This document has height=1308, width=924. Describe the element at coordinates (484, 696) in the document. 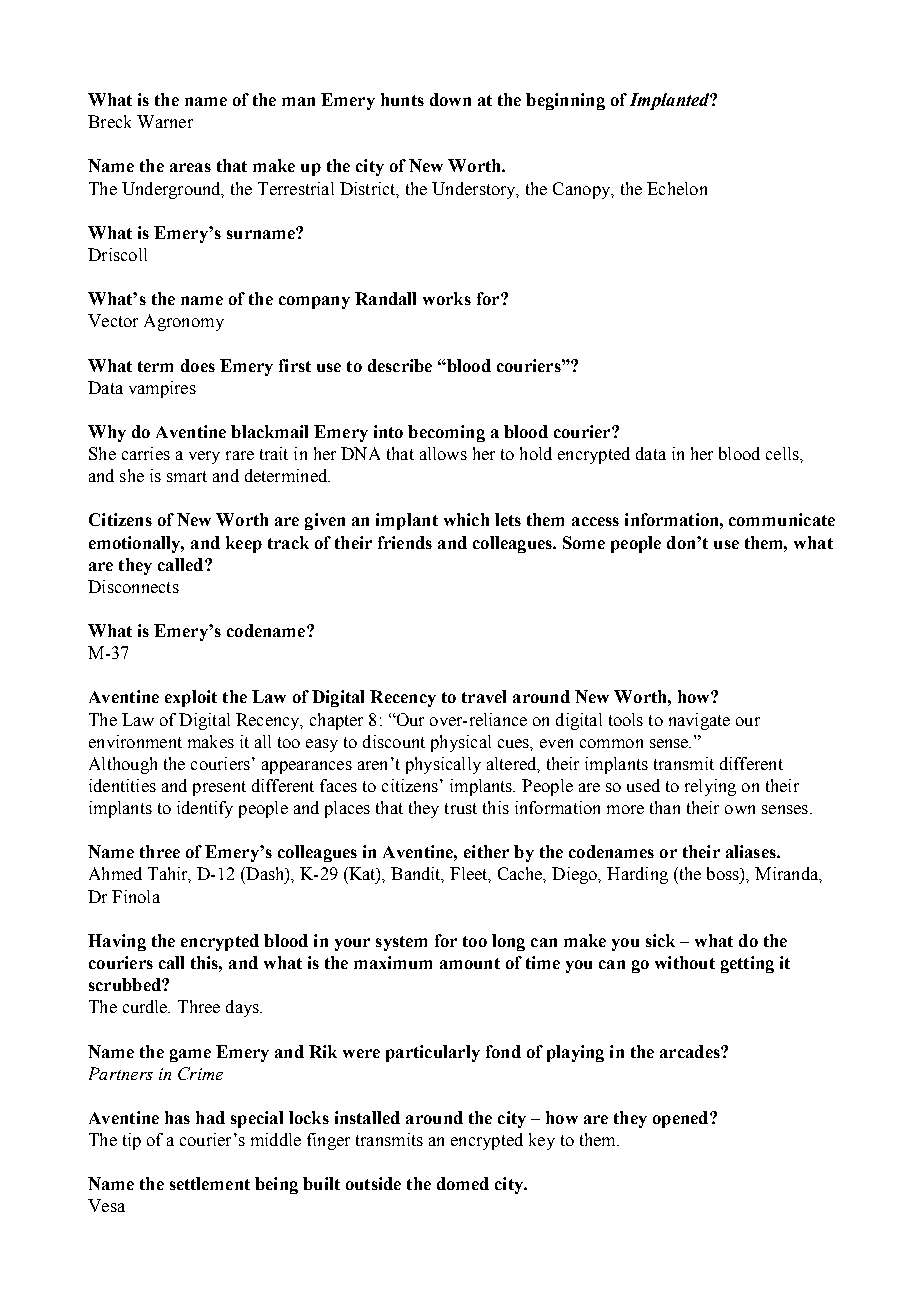

I see `travel` at that location.
